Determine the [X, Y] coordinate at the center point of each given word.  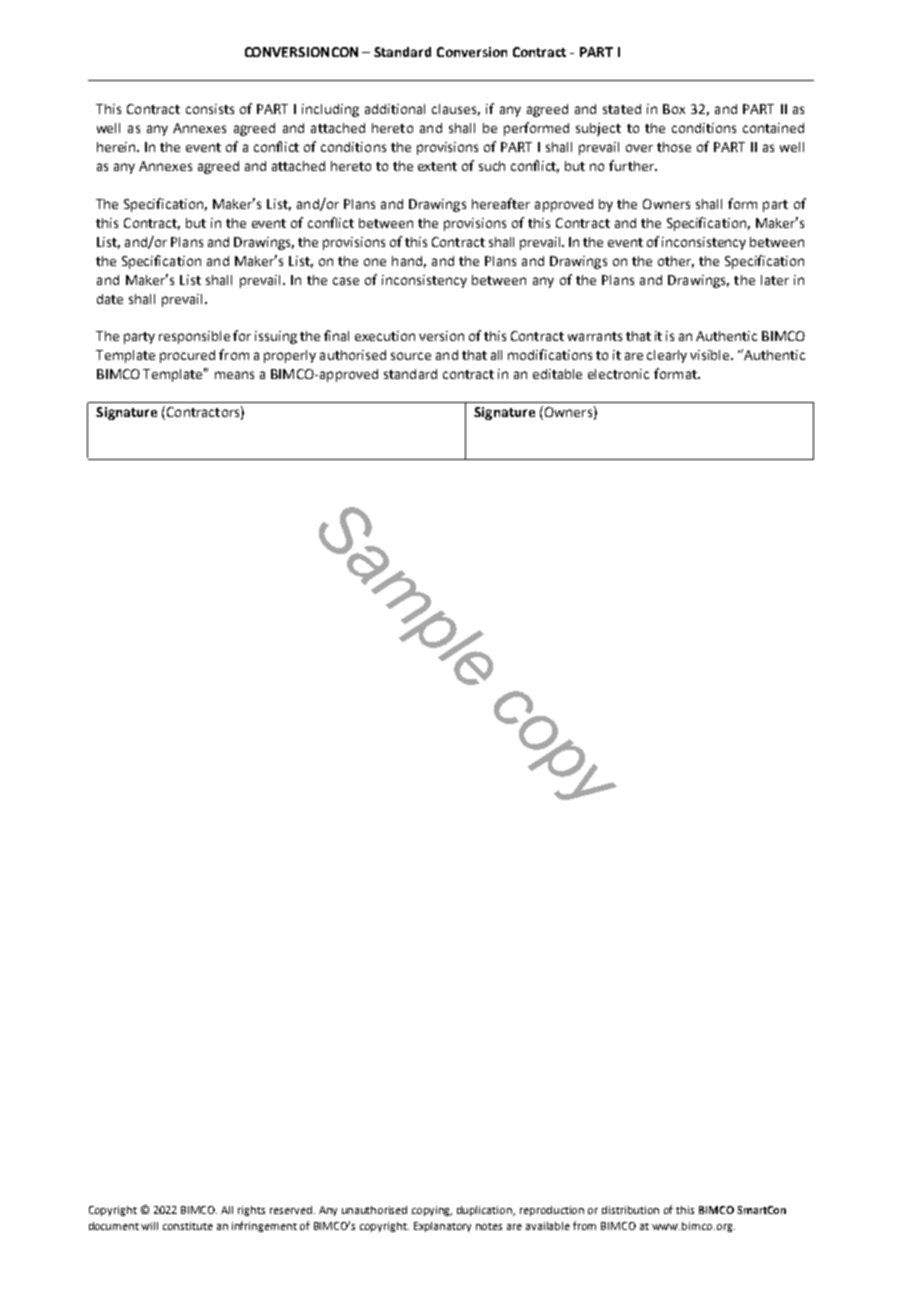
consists [210, 109]
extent [437, 166]
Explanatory [442, 1227]
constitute [188, 1226]
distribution [630, 1210]
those [674, 147]
